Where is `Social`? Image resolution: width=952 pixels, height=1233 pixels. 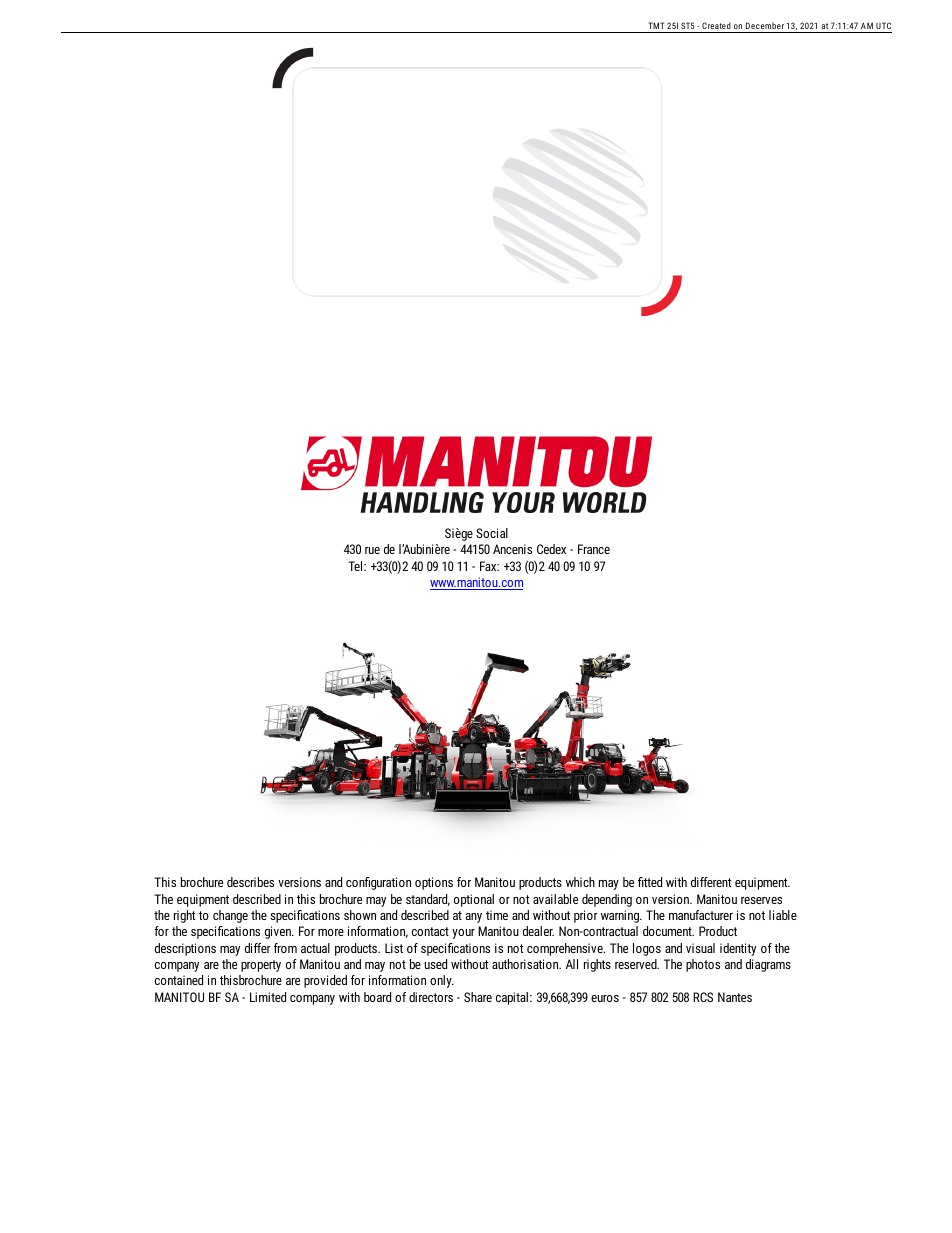 Social is located at coordinates (492, 533).
